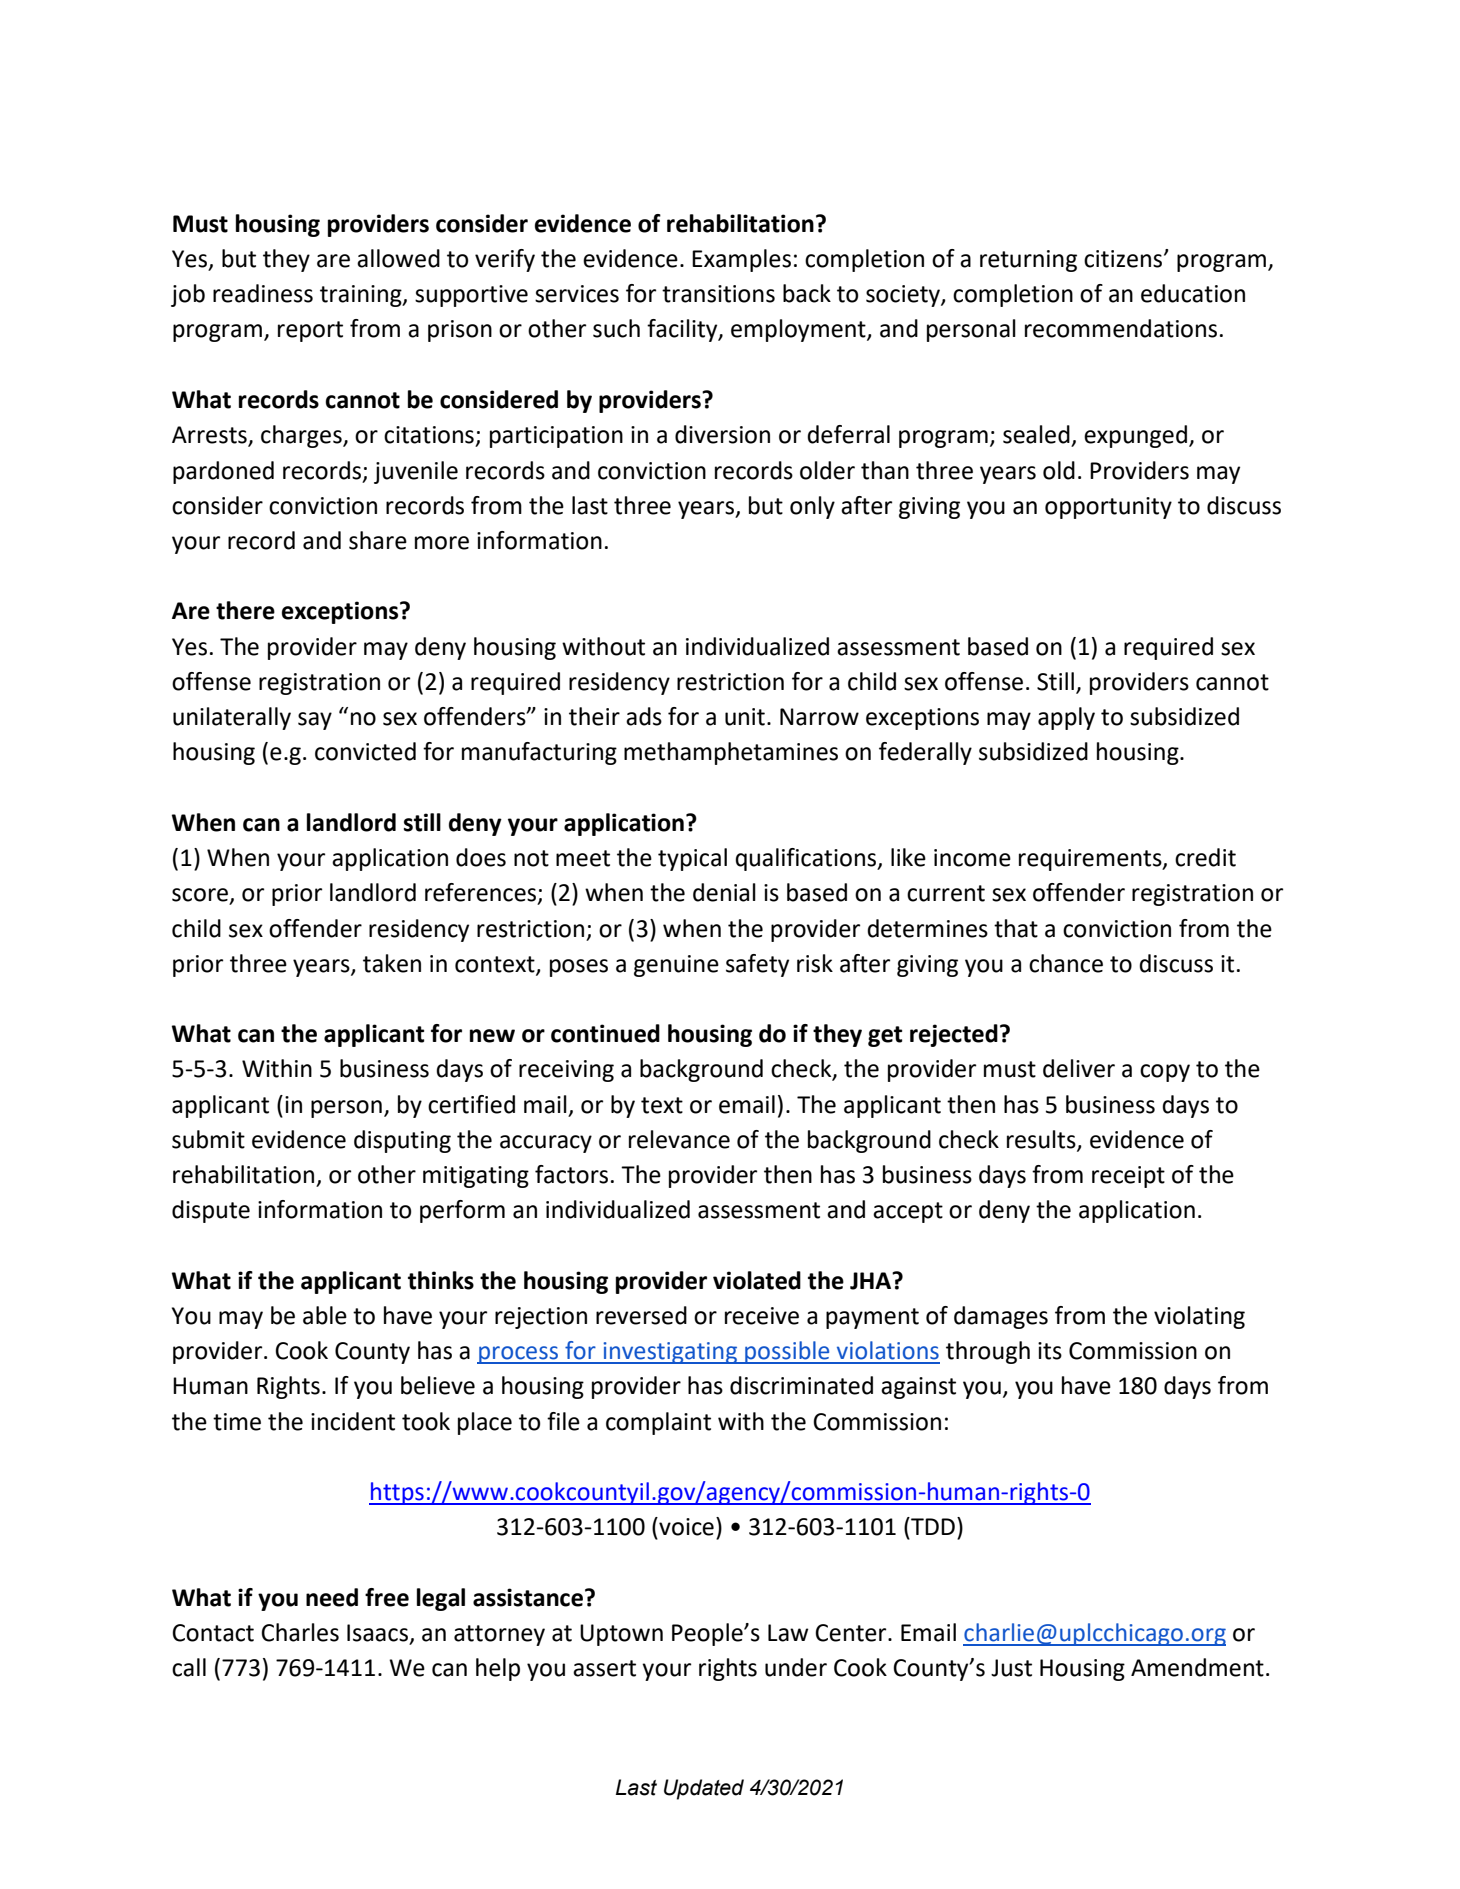 The height and width of the page is (1889, 1460). What do you see at coordinates (658, 1423) in the page?
I see `complaint` at bounding box center [658, 1423].
